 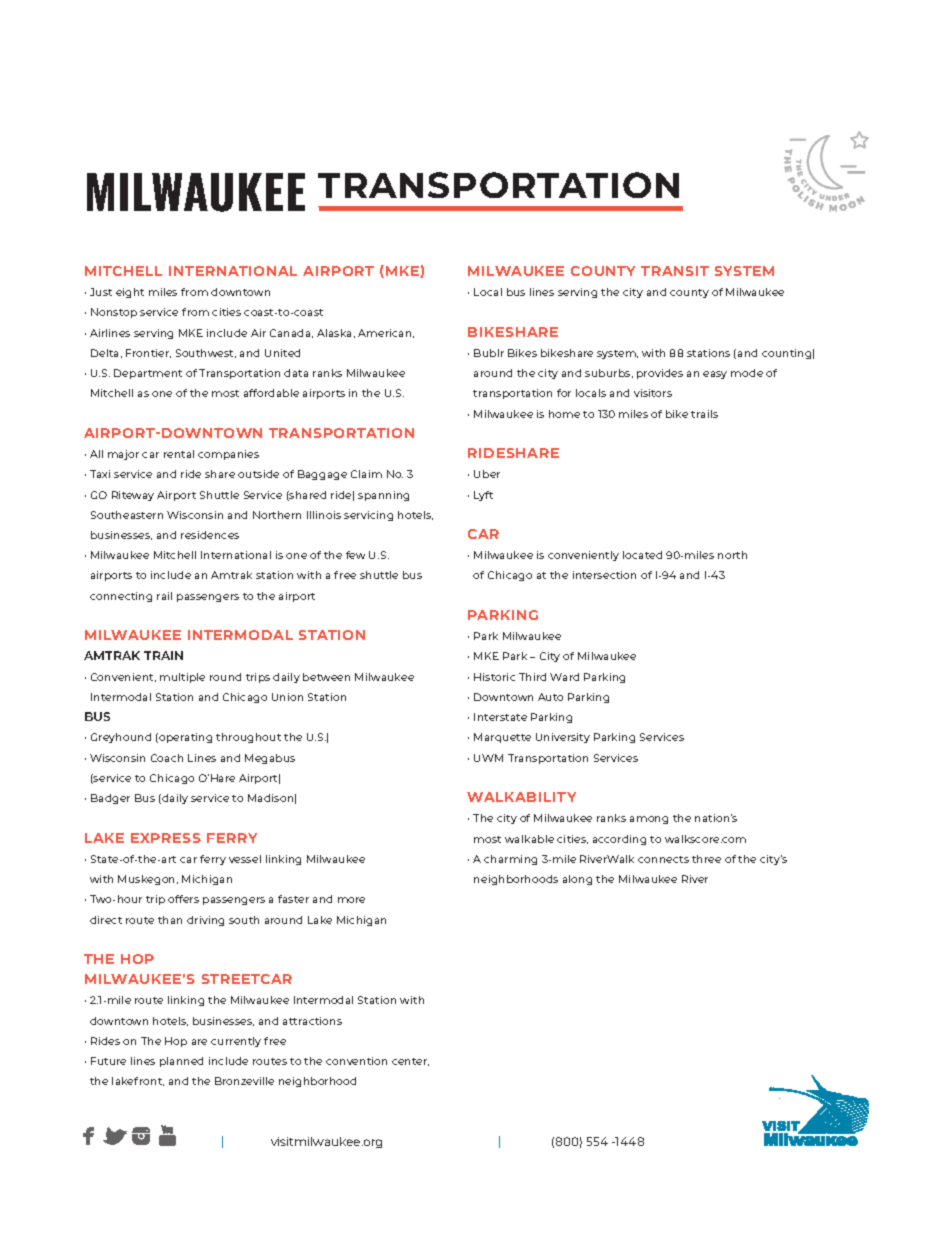 I want to click on Coach, so click(x=167, y=758).
